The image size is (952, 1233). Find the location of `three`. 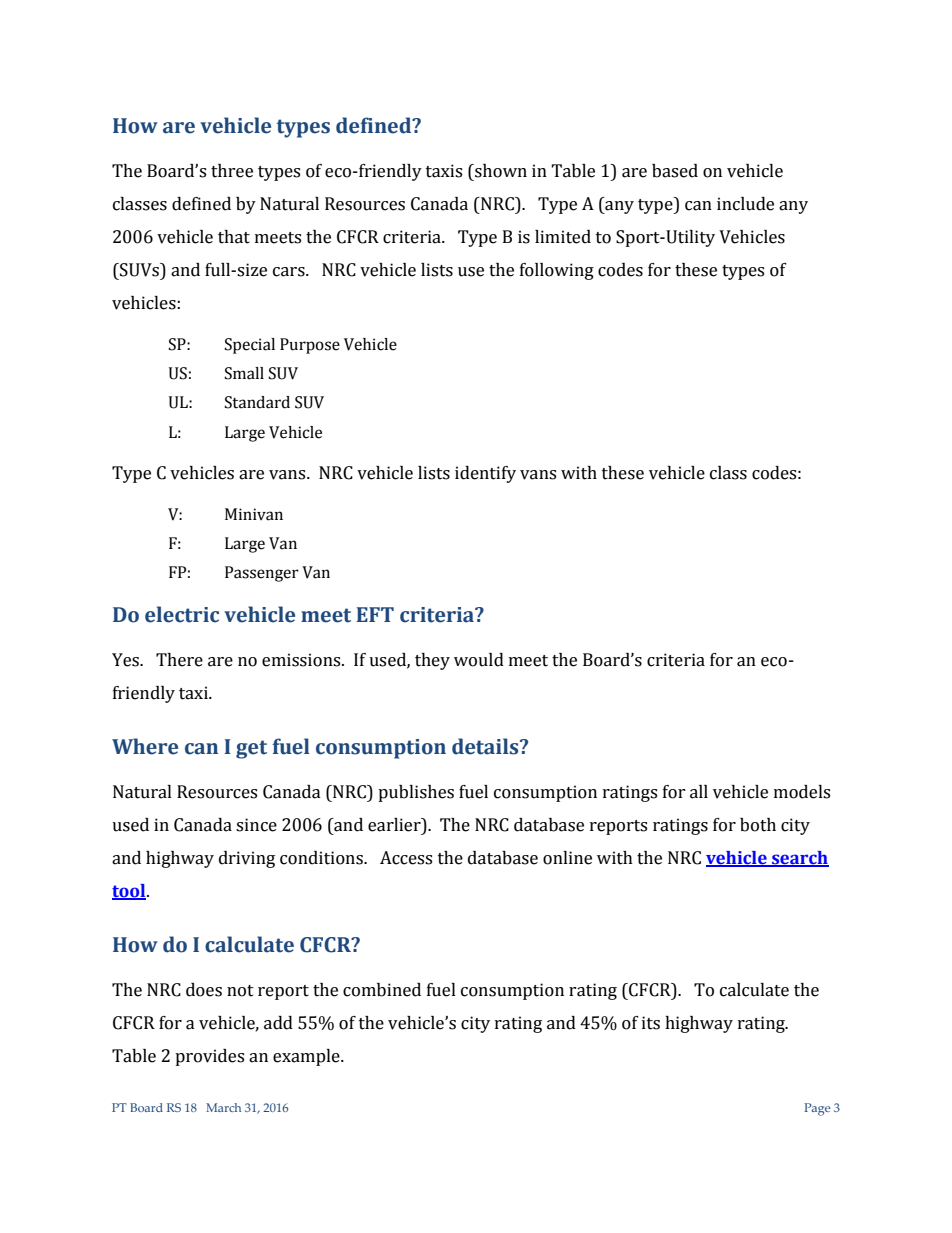

three is located at coordinates (232, 171).
